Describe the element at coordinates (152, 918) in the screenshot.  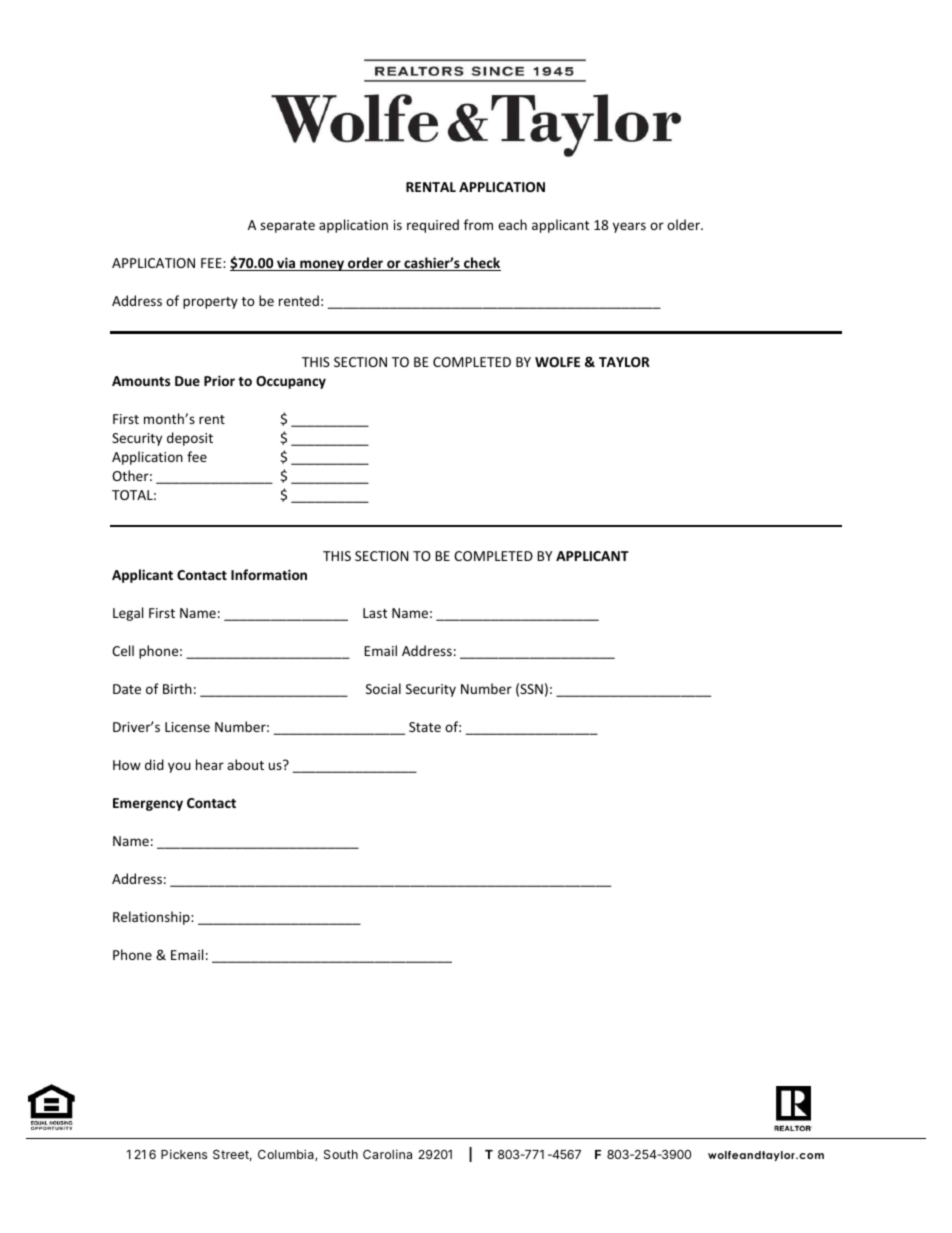
I see `Relationship` at that location.
